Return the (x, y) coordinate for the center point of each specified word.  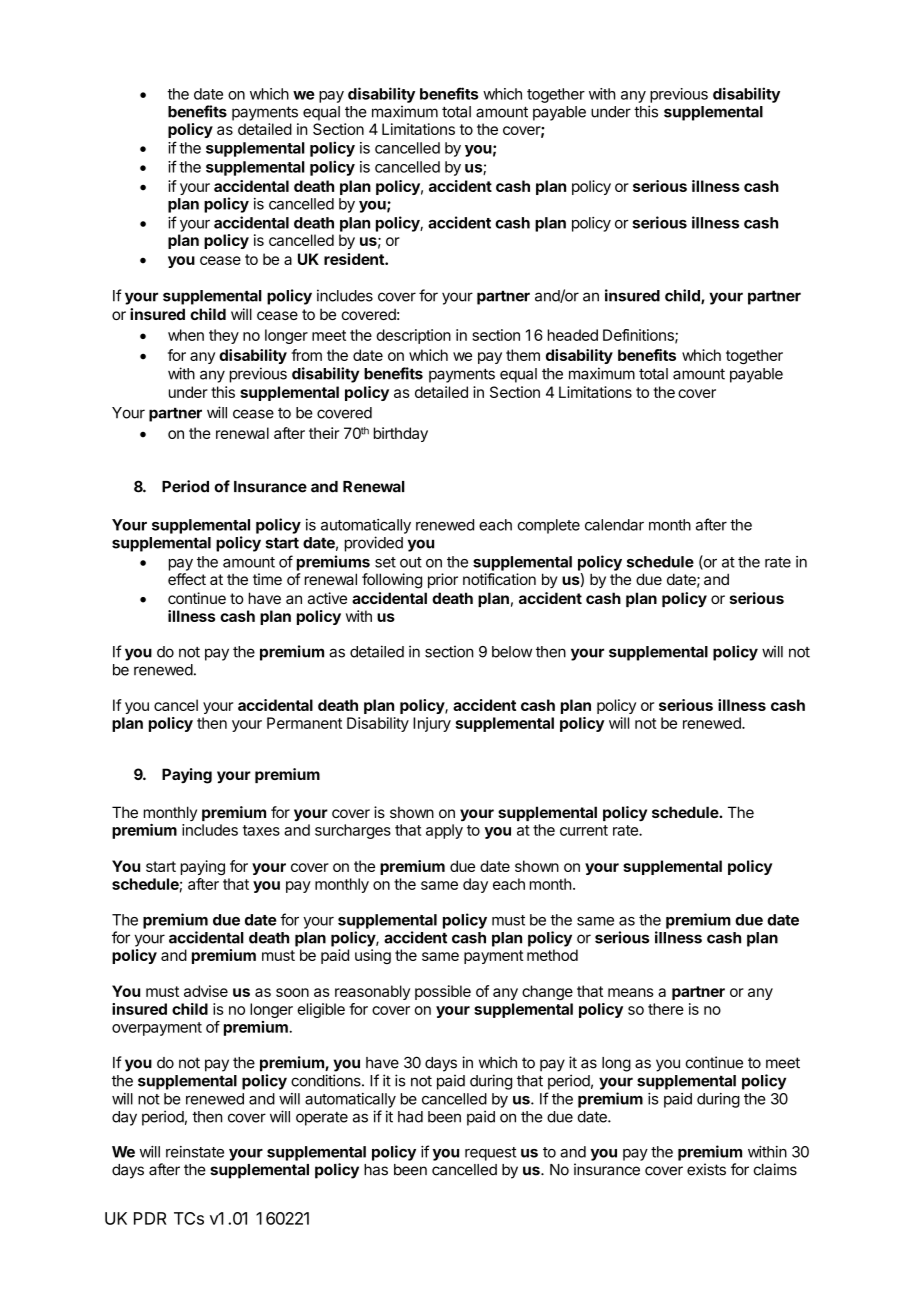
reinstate (195, 1152)
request (490, 1154)
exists (706, 1169)
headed (573, 335)
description (413, 336)
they (224, 336)
